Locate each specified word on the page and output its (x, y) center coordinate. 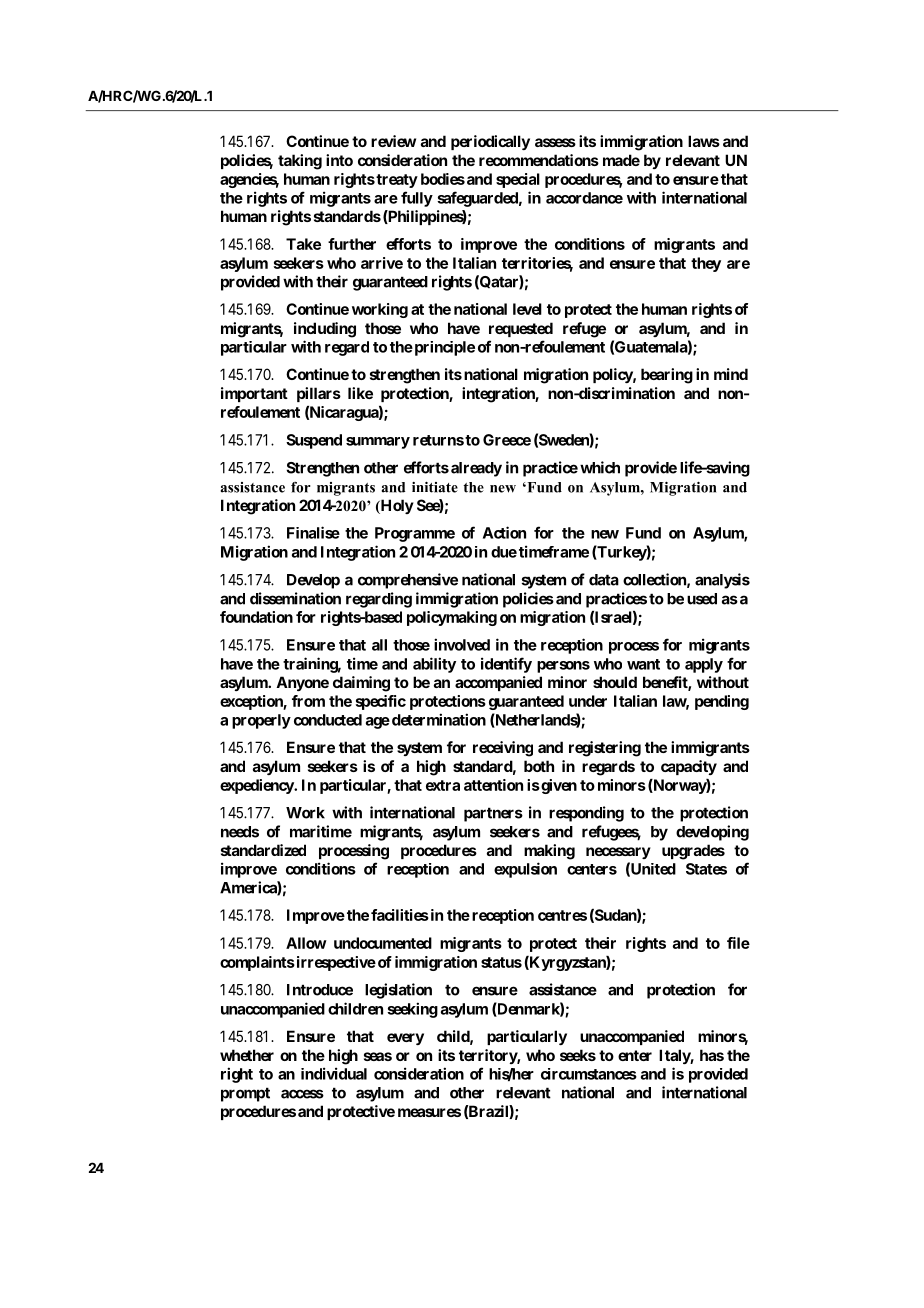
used (702, 599)
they (706, 264)
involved (462, 644)
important (254, 394)
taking (300, 162)
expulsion (525, 870)
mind (731, 374)
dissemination (295, 598)
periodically (490, 142)
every (405, 1039)
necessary (618, 853)
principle (443, 348)
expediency (257, 786)
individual (334, 1073)
